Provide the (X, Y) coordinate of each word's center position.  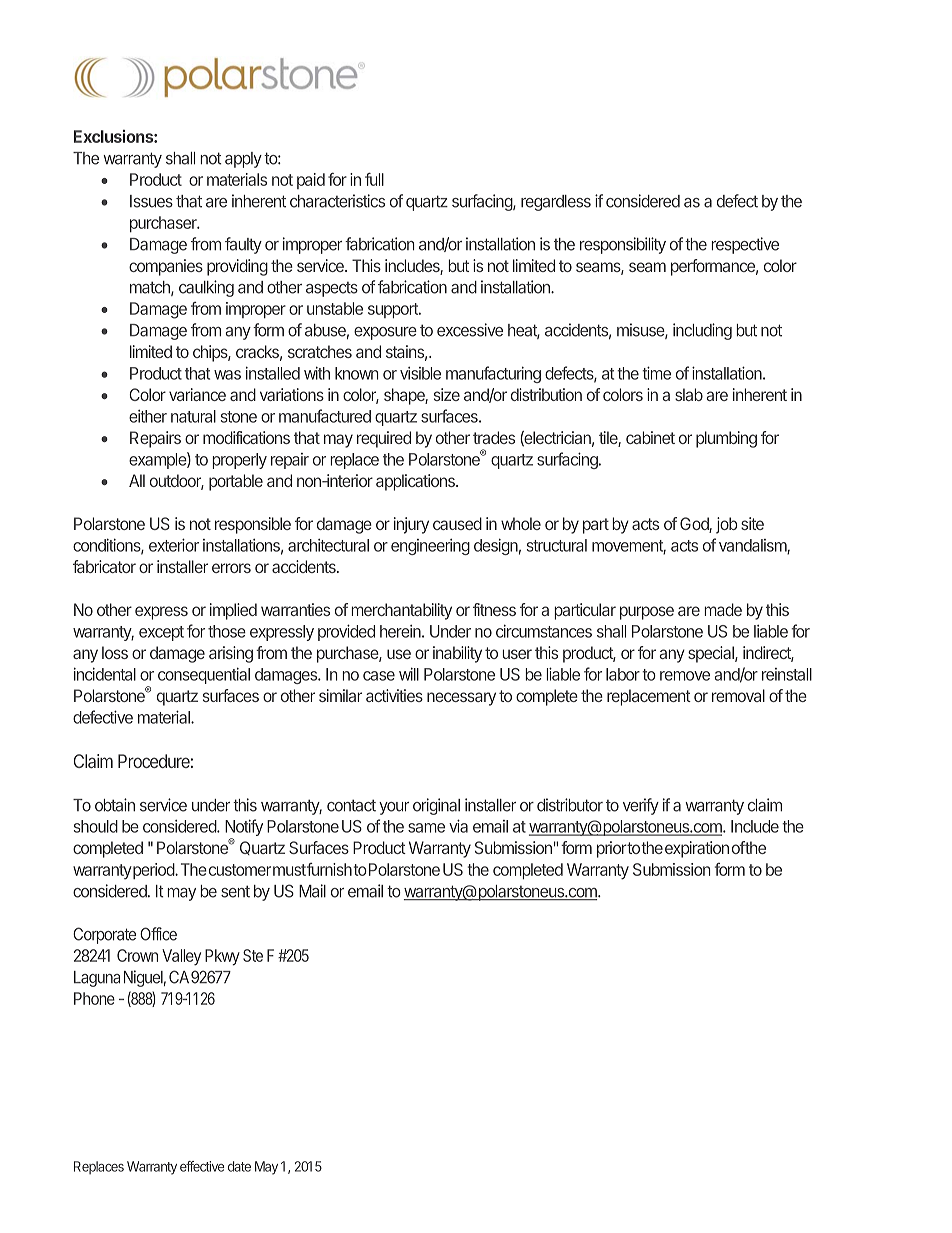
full (374, 179)
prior (612, 849)
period (154, 871)
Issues (151, 201)
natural (193, 416)
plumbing (726, 439)
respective (745, 245)
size (447, 394)
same (426, 828)
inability (457, 654)
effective (202, 1166)
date (239, 1166)
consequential (204, 675)
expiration (697, 849)
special (712, 654)
